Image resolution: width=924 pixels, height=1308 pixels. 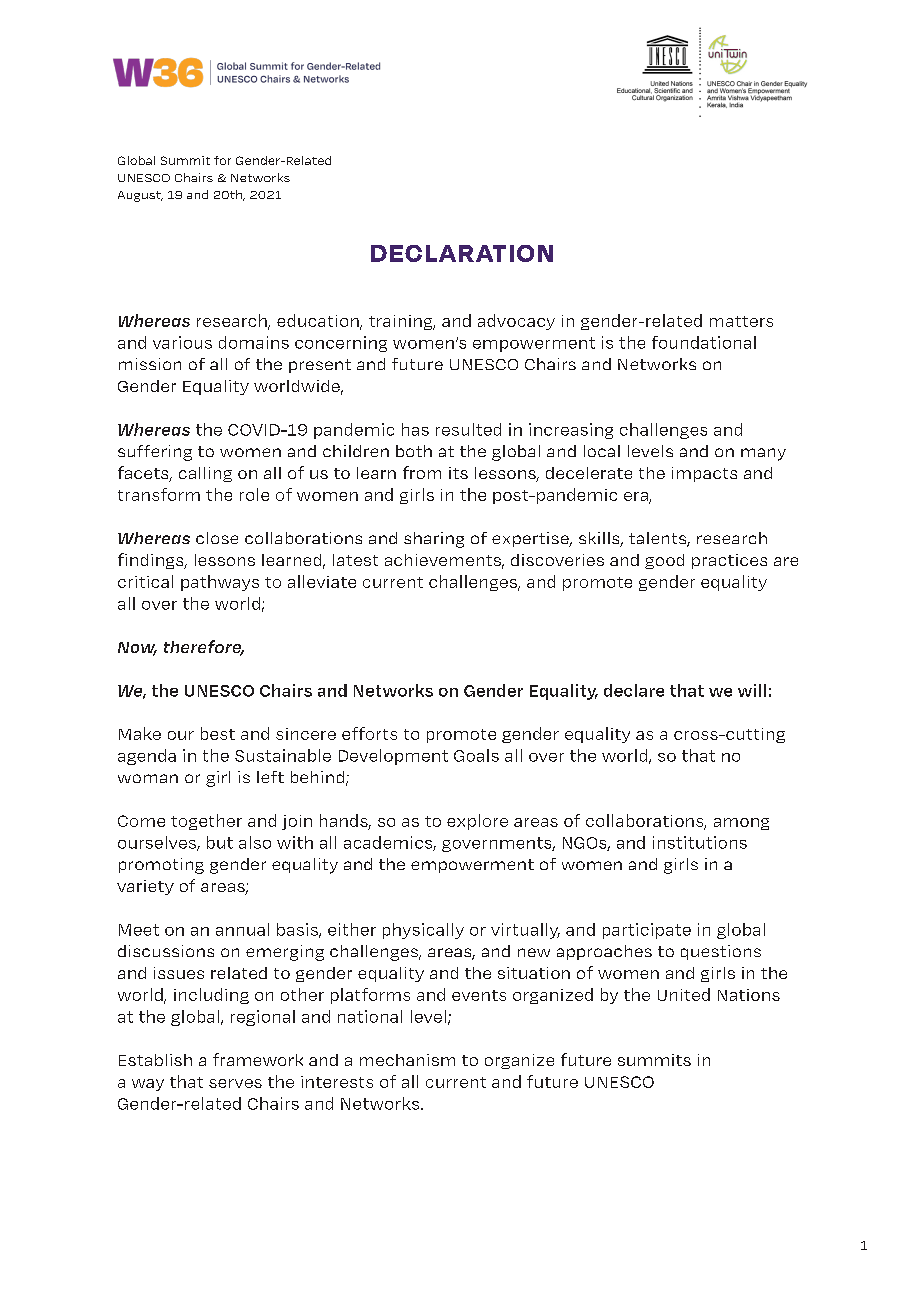 What do you see at coordinates (270, 777) in the screenshot?
I see `left` at bounding box center [270, 777].
